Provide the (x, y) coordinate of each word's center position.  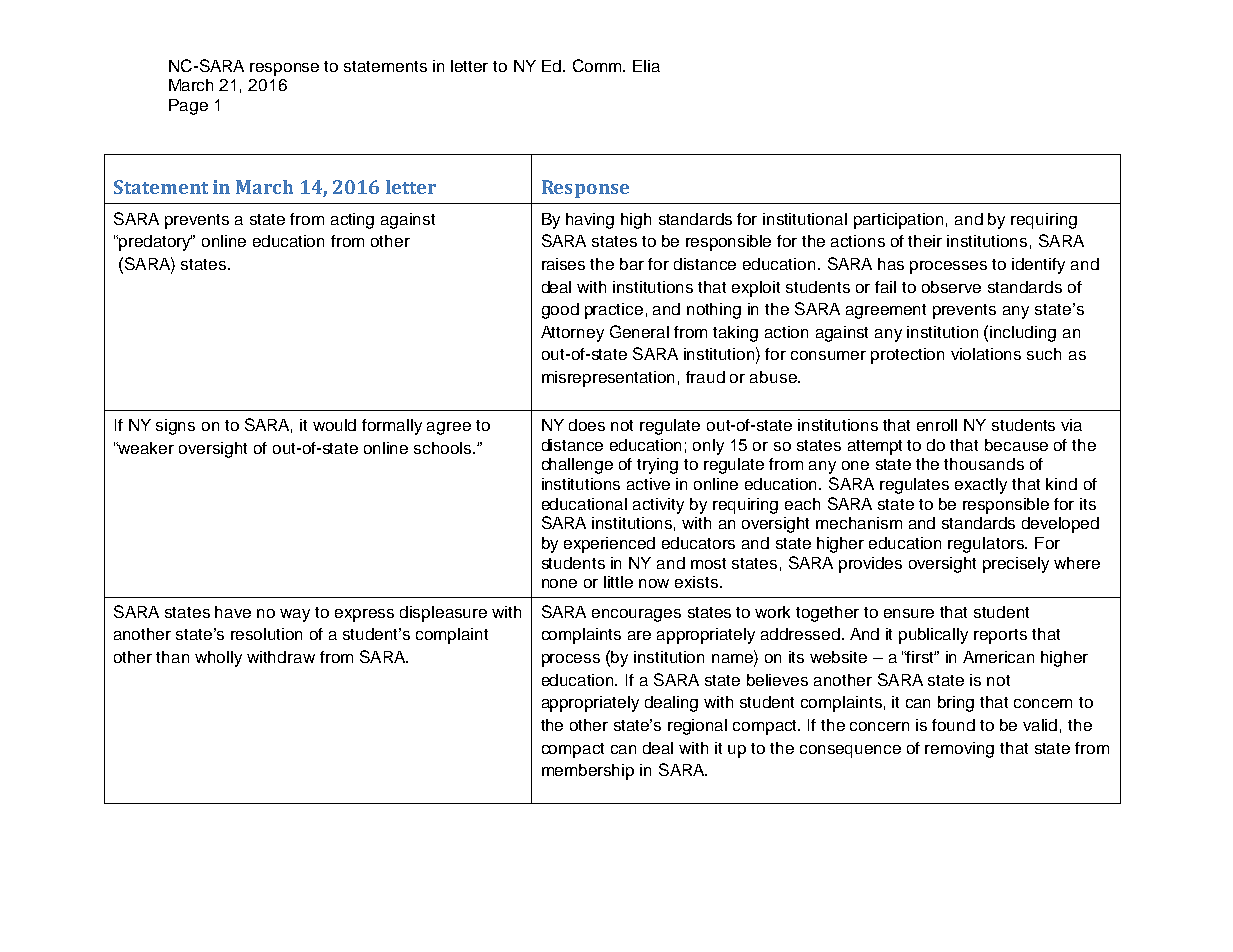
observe (951, 287)
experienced (609, 545)
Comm (598, 65)
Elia (646, 66)
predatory (156, 243)
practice (614, 311)
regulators (987, 545)
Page (188, 107)
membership (588, 772)
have (233, 612)
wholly (218, 659)
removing (959, 750)
